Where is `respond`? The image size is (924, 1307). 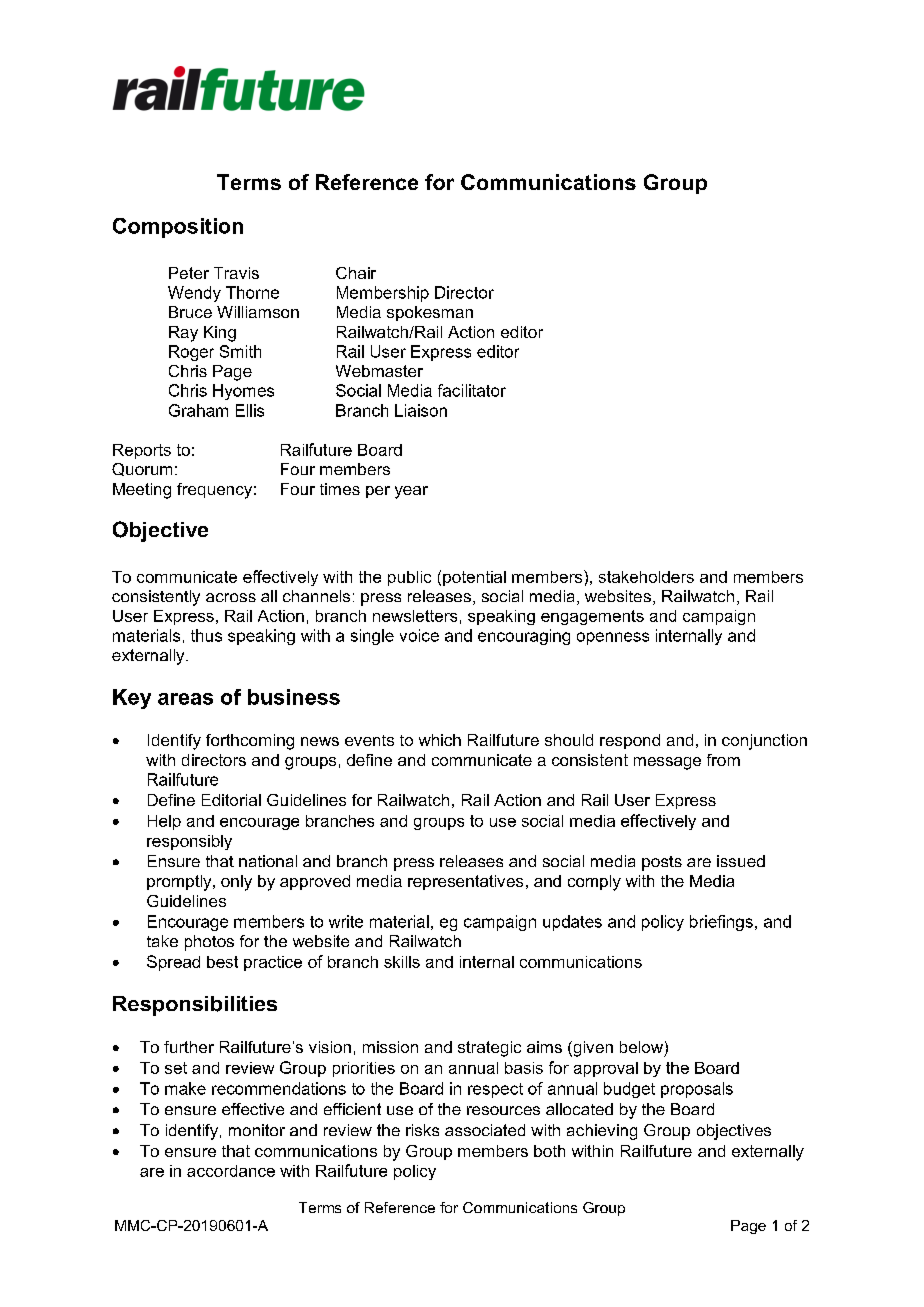 respond is located at coordinates (630, 741).
